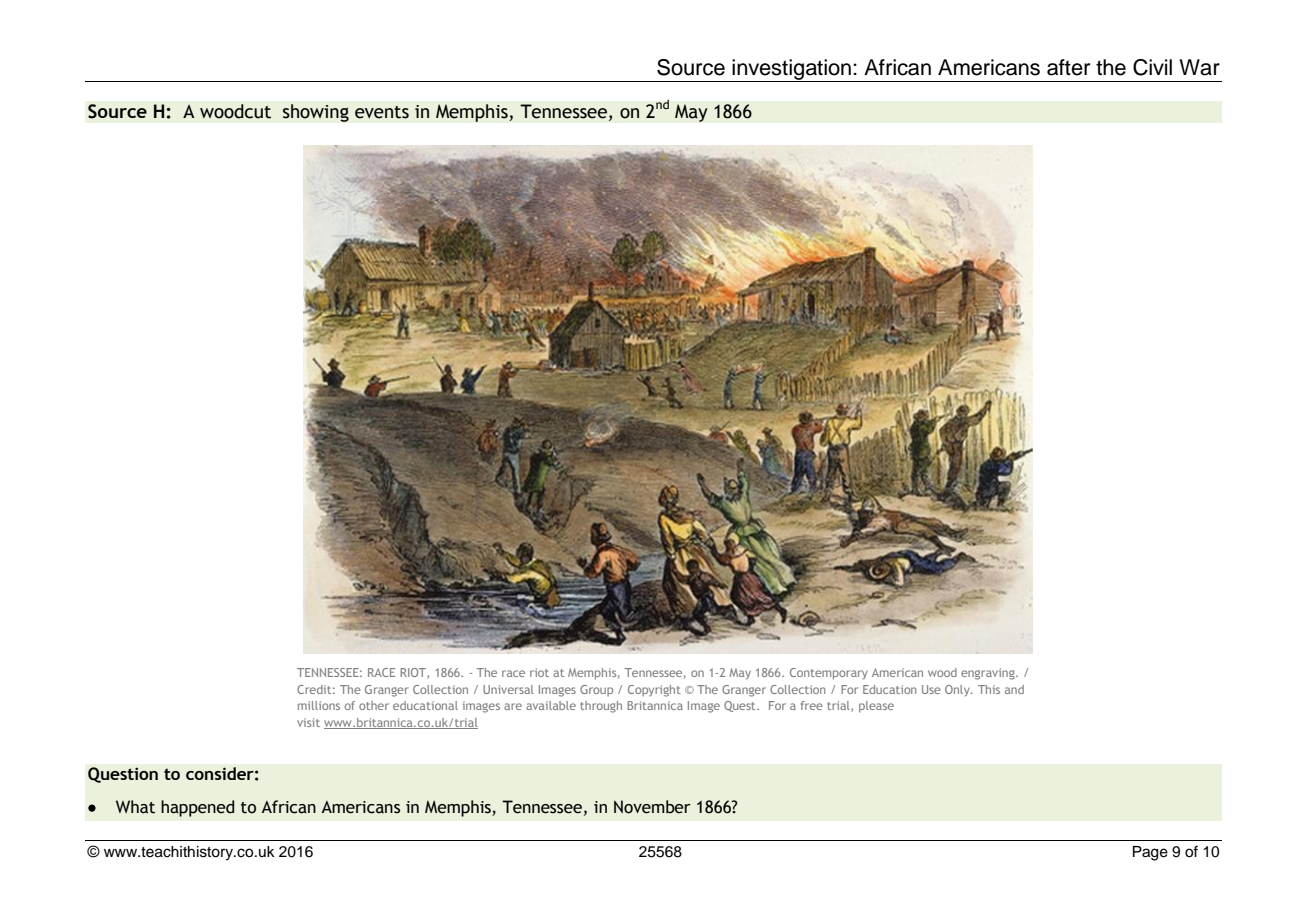  What do you see at coordinates (508, 689) in the screenshot?
I see `Universal` at bounding box center [508, 689].
